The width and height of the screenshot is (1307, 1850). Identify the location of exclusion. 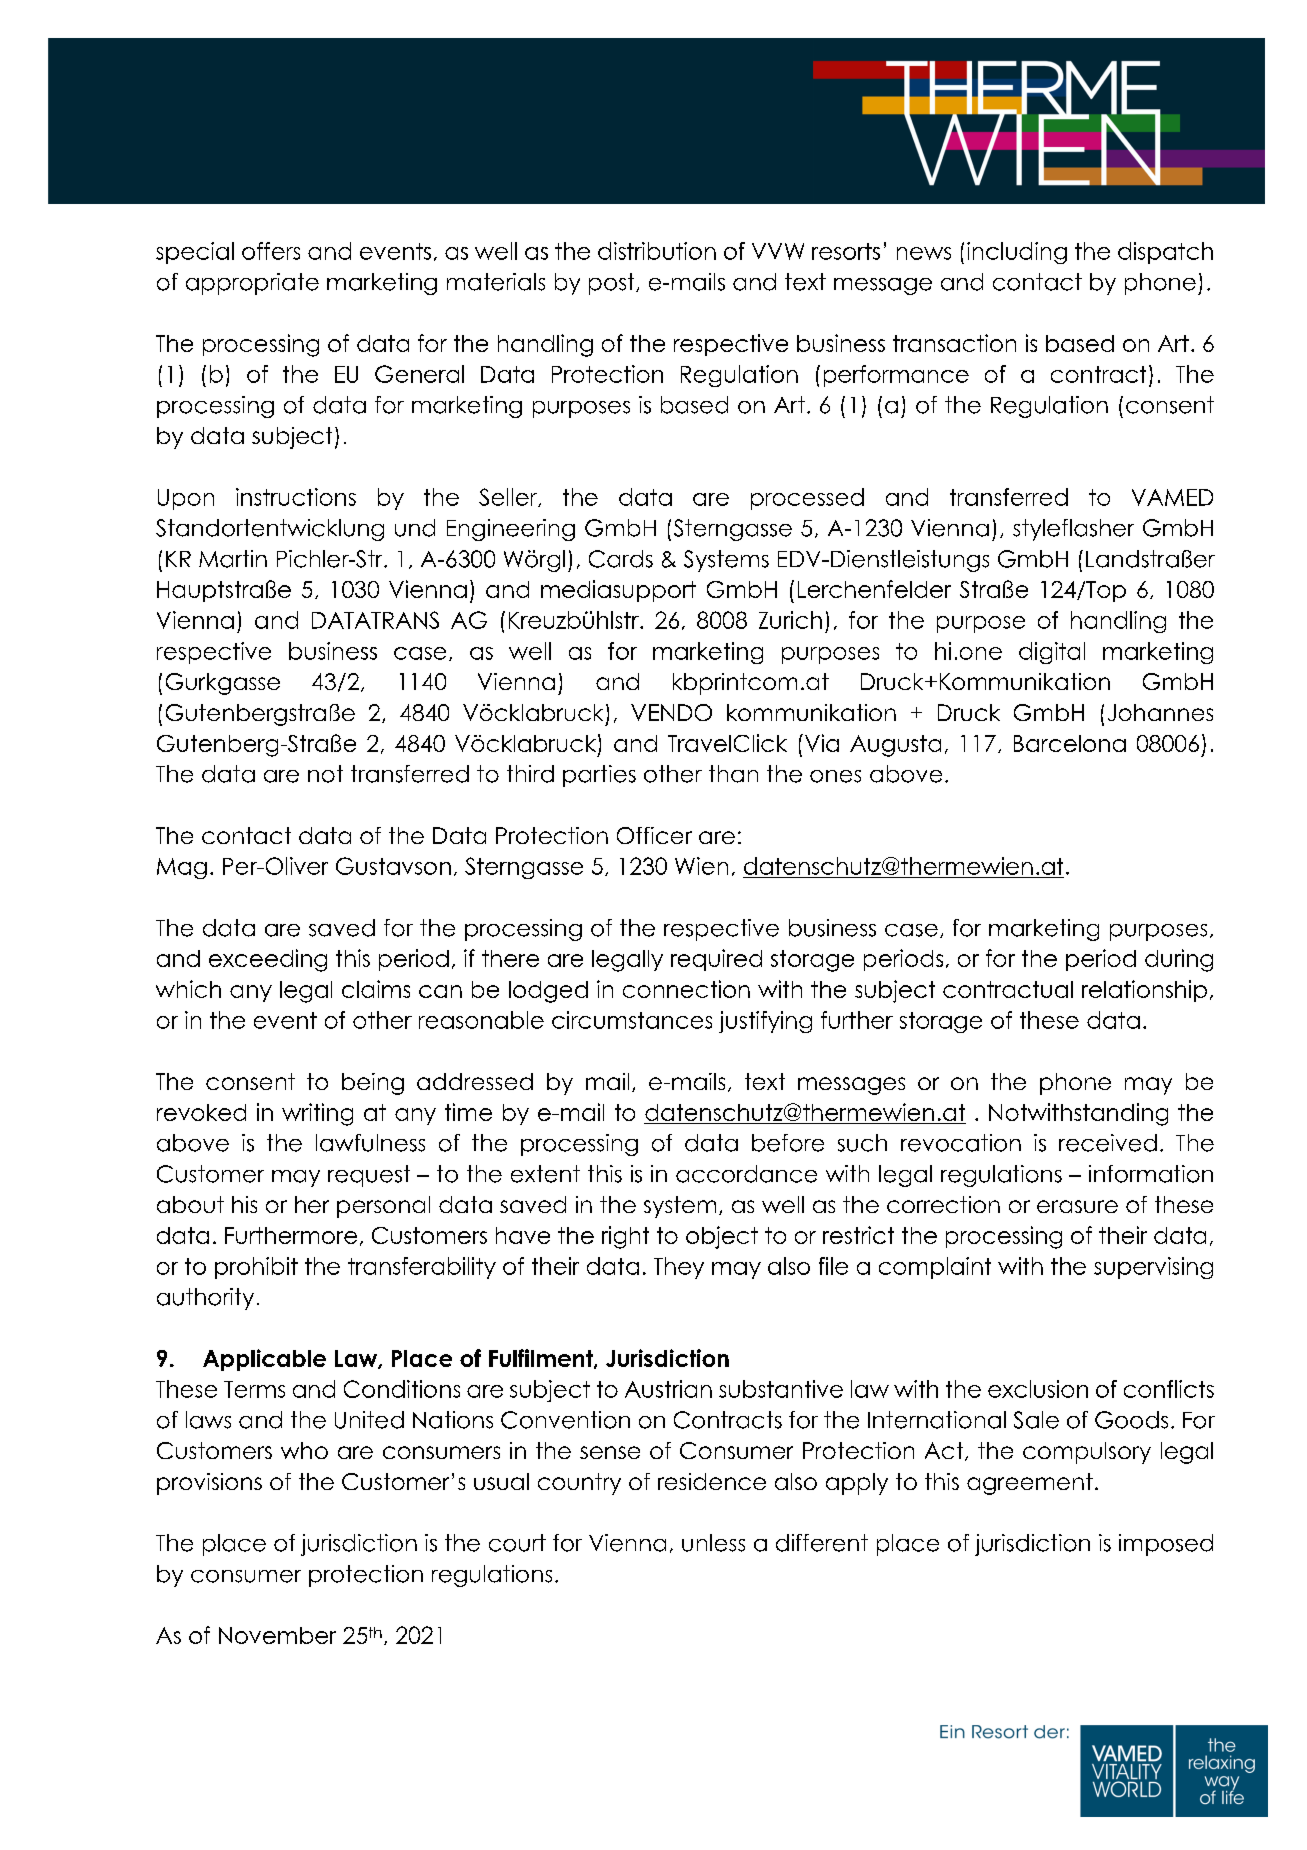
(1038, 1389).
